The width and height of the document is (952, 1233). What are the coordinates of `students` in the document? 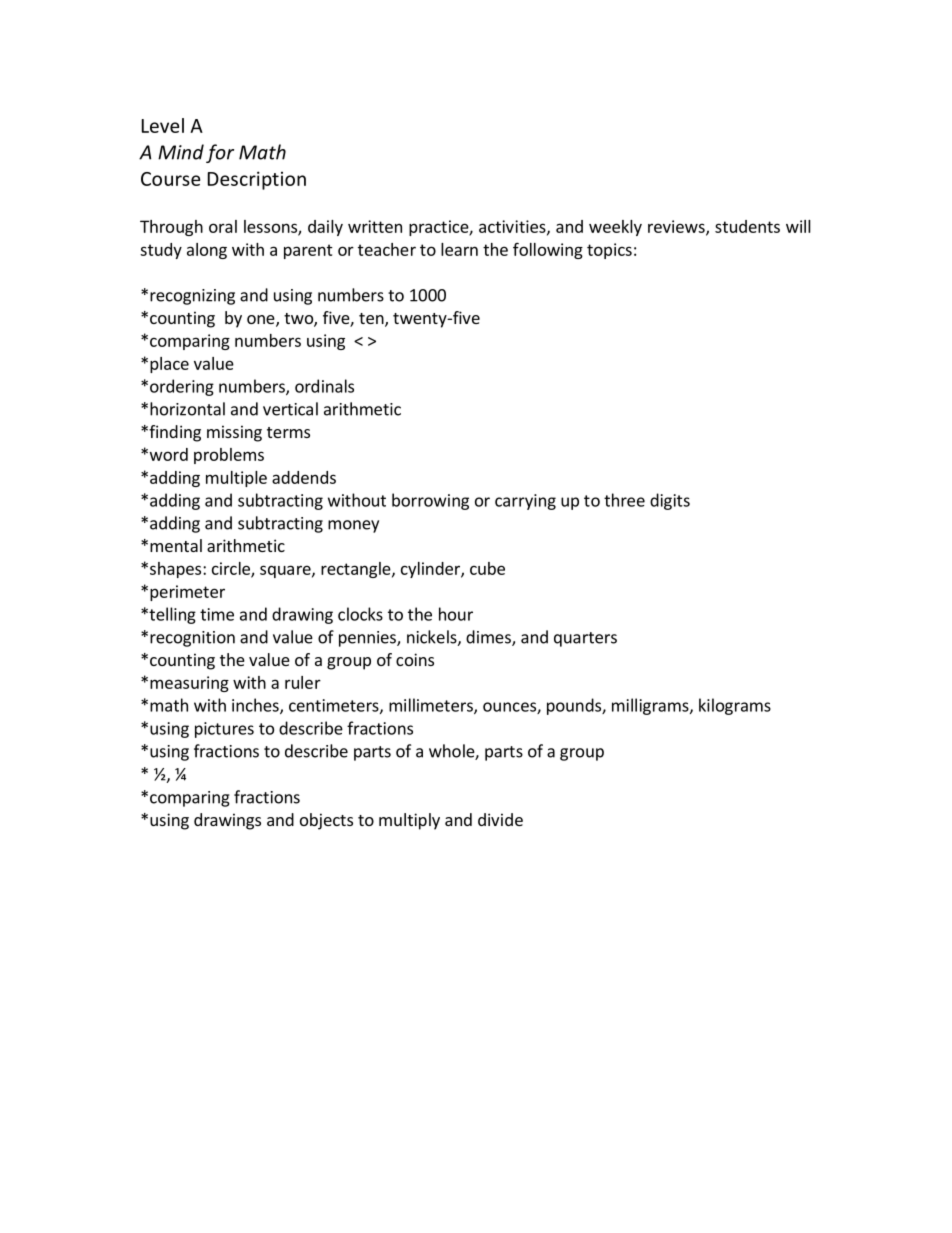 It's located at (747, 226).
